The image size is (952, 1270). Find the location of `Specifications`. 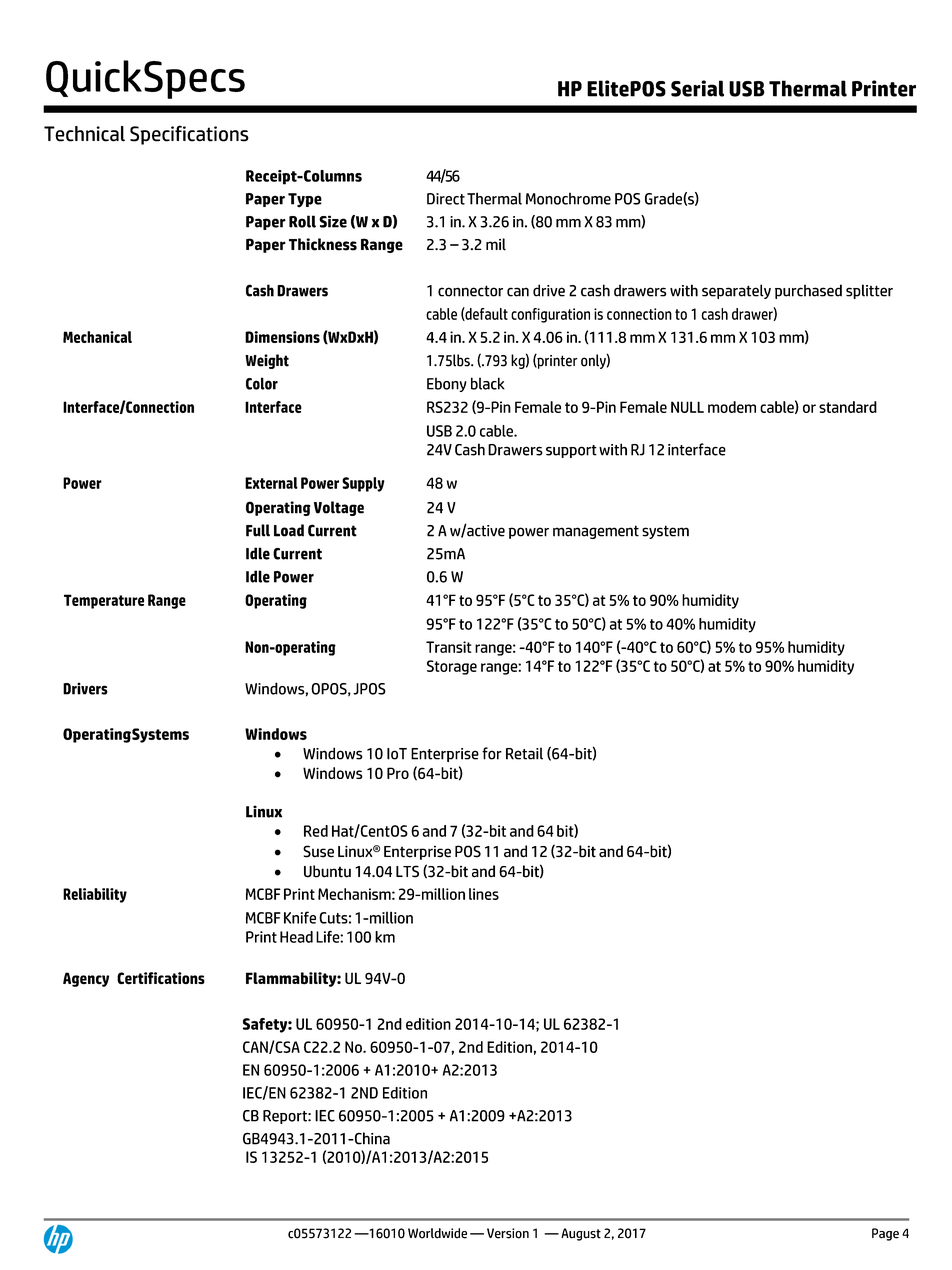

Specifications is located at coordinates (189, 135).
